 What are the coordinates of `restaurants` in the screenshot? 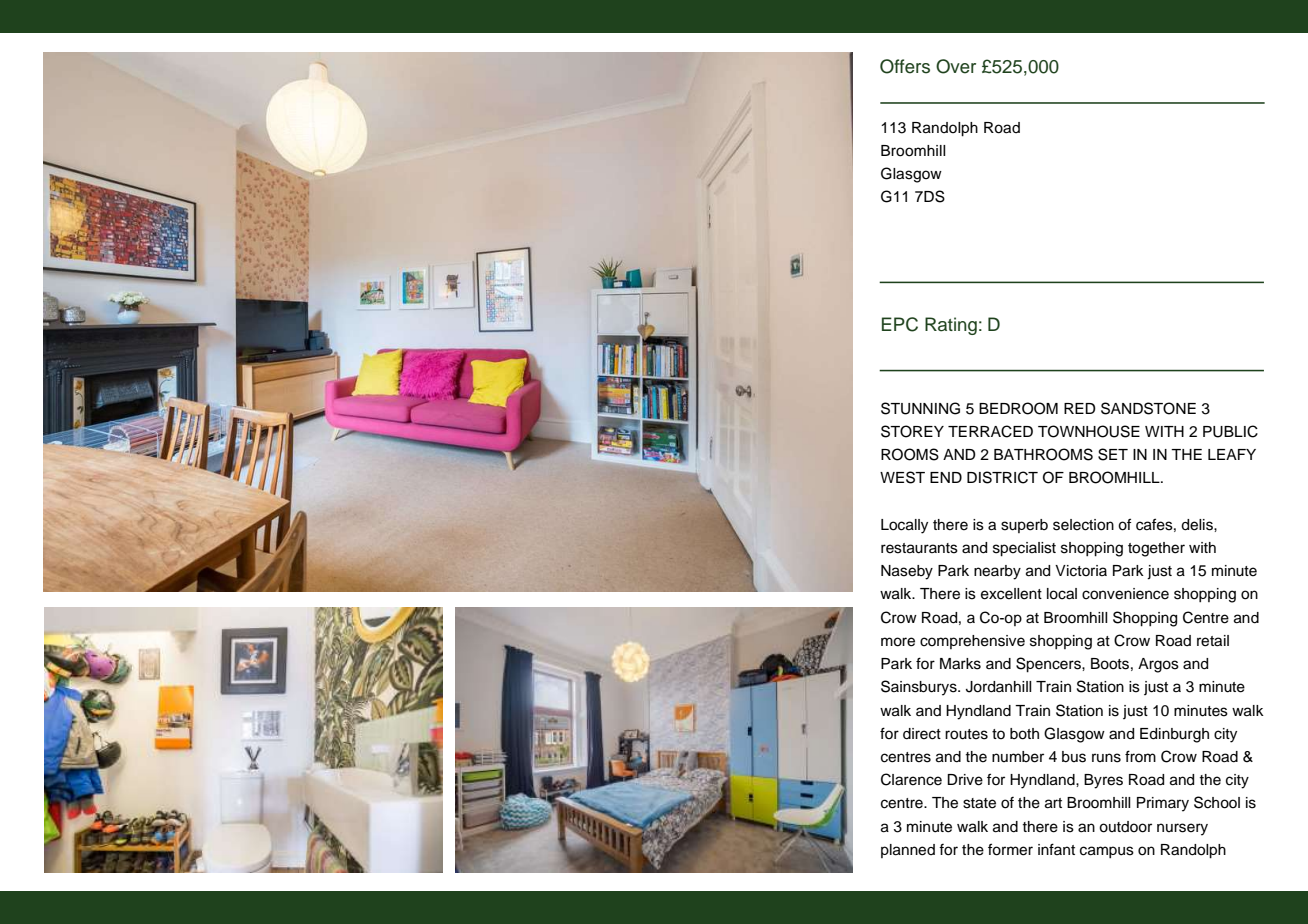 It's located at (919, 548).
